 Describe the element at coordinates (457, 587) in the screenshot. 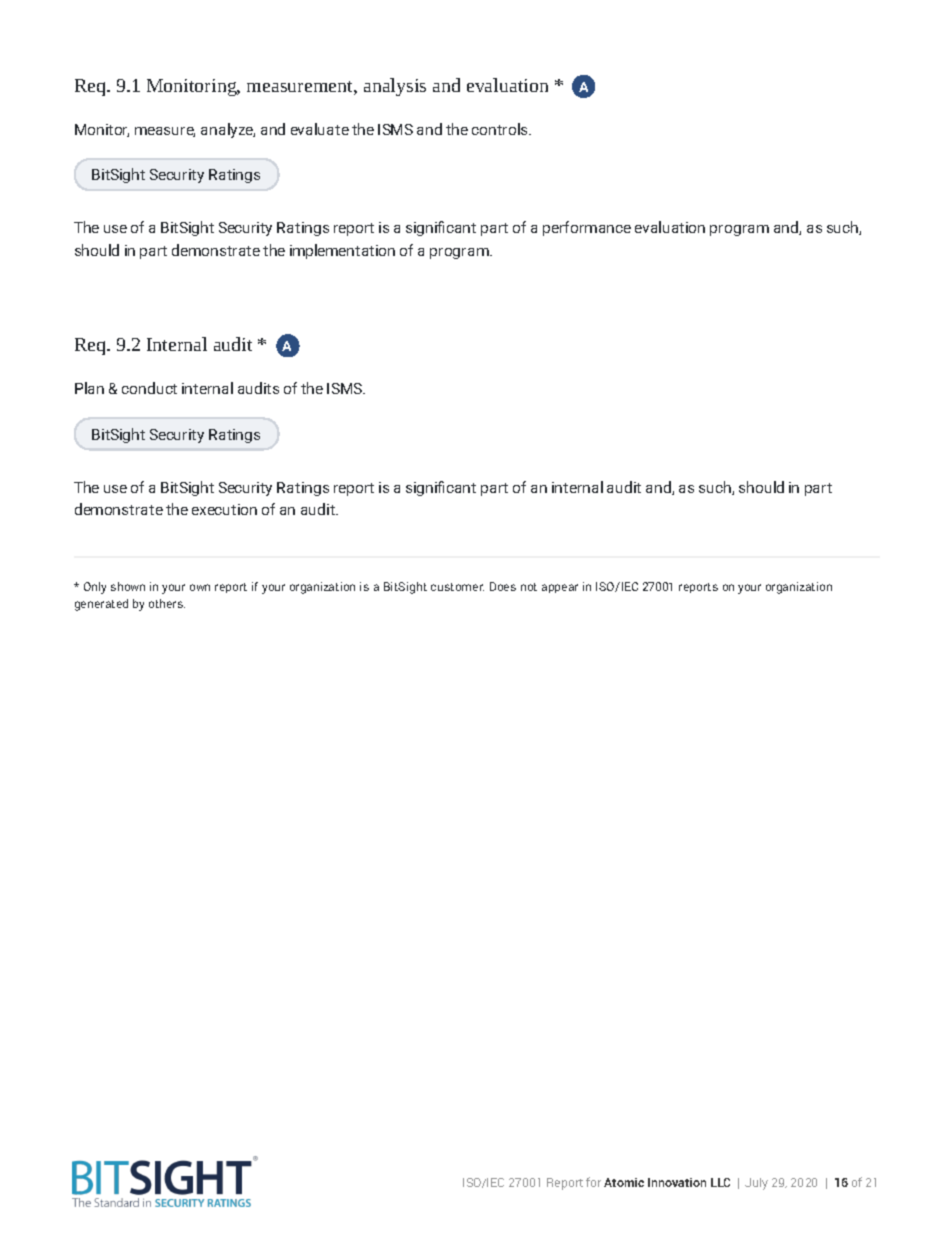

I see `customer` at that location.
